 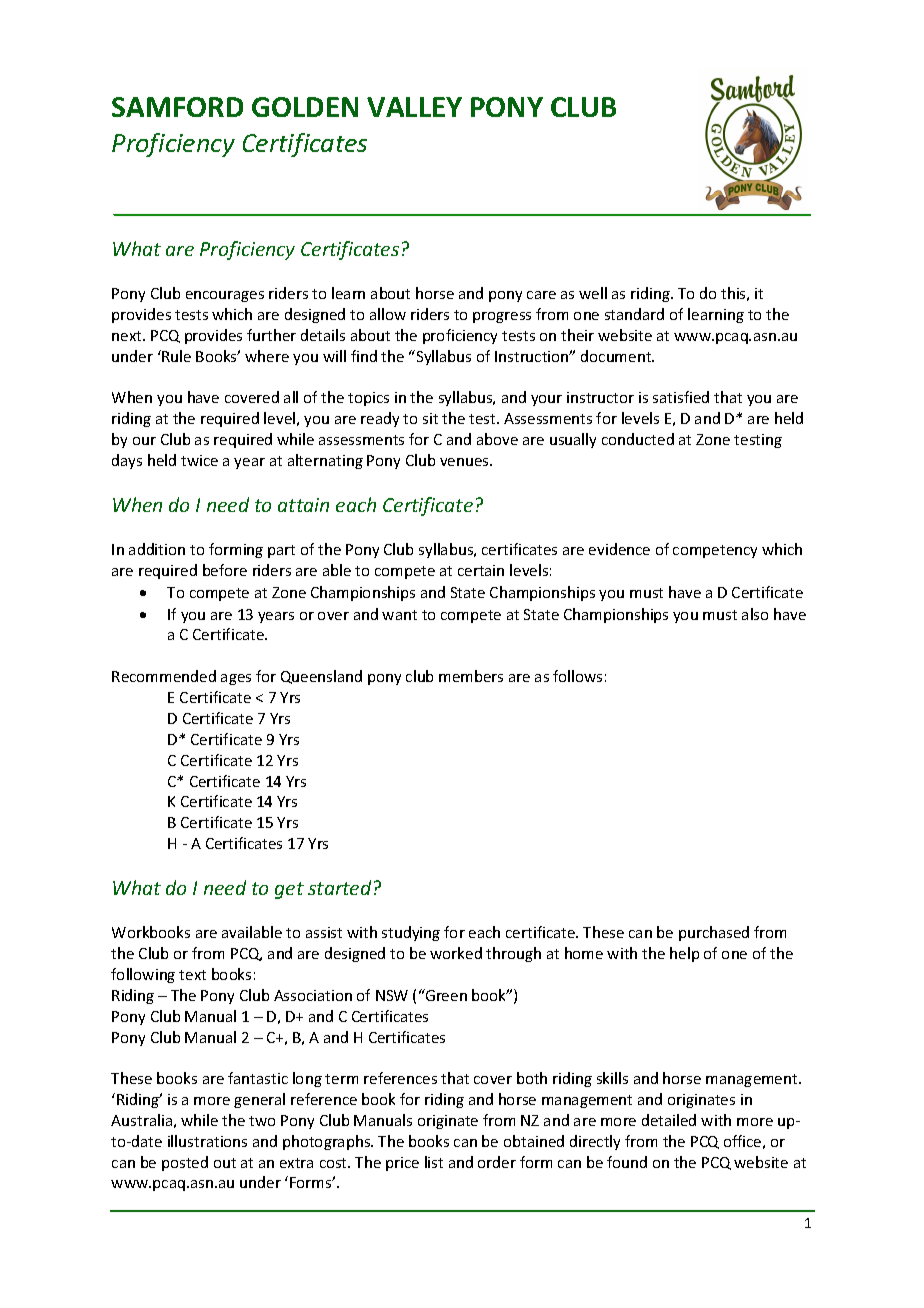 I want to click on twice, so click(x=199, y=460).
